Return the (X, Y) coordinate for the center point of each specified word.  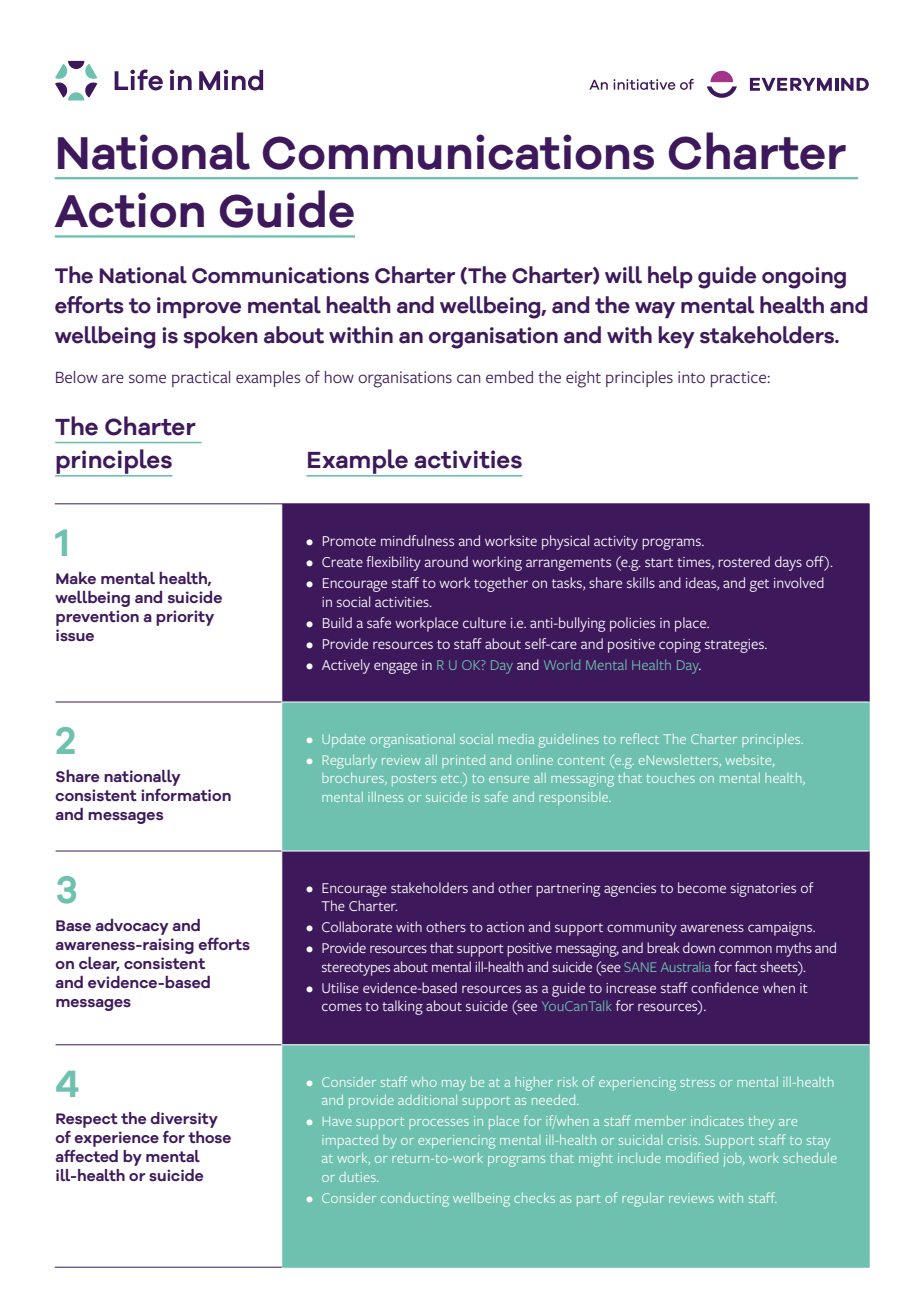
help (670, 277)
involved (799, 582)
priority (185, 618)
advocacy (132, 927)
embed (509, 377)
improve (199, 307)
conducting (415, 1200)
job (733, 1160)
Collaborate (357, 926)
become (702, 887)
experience (116, 1139)
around (446, 561)
